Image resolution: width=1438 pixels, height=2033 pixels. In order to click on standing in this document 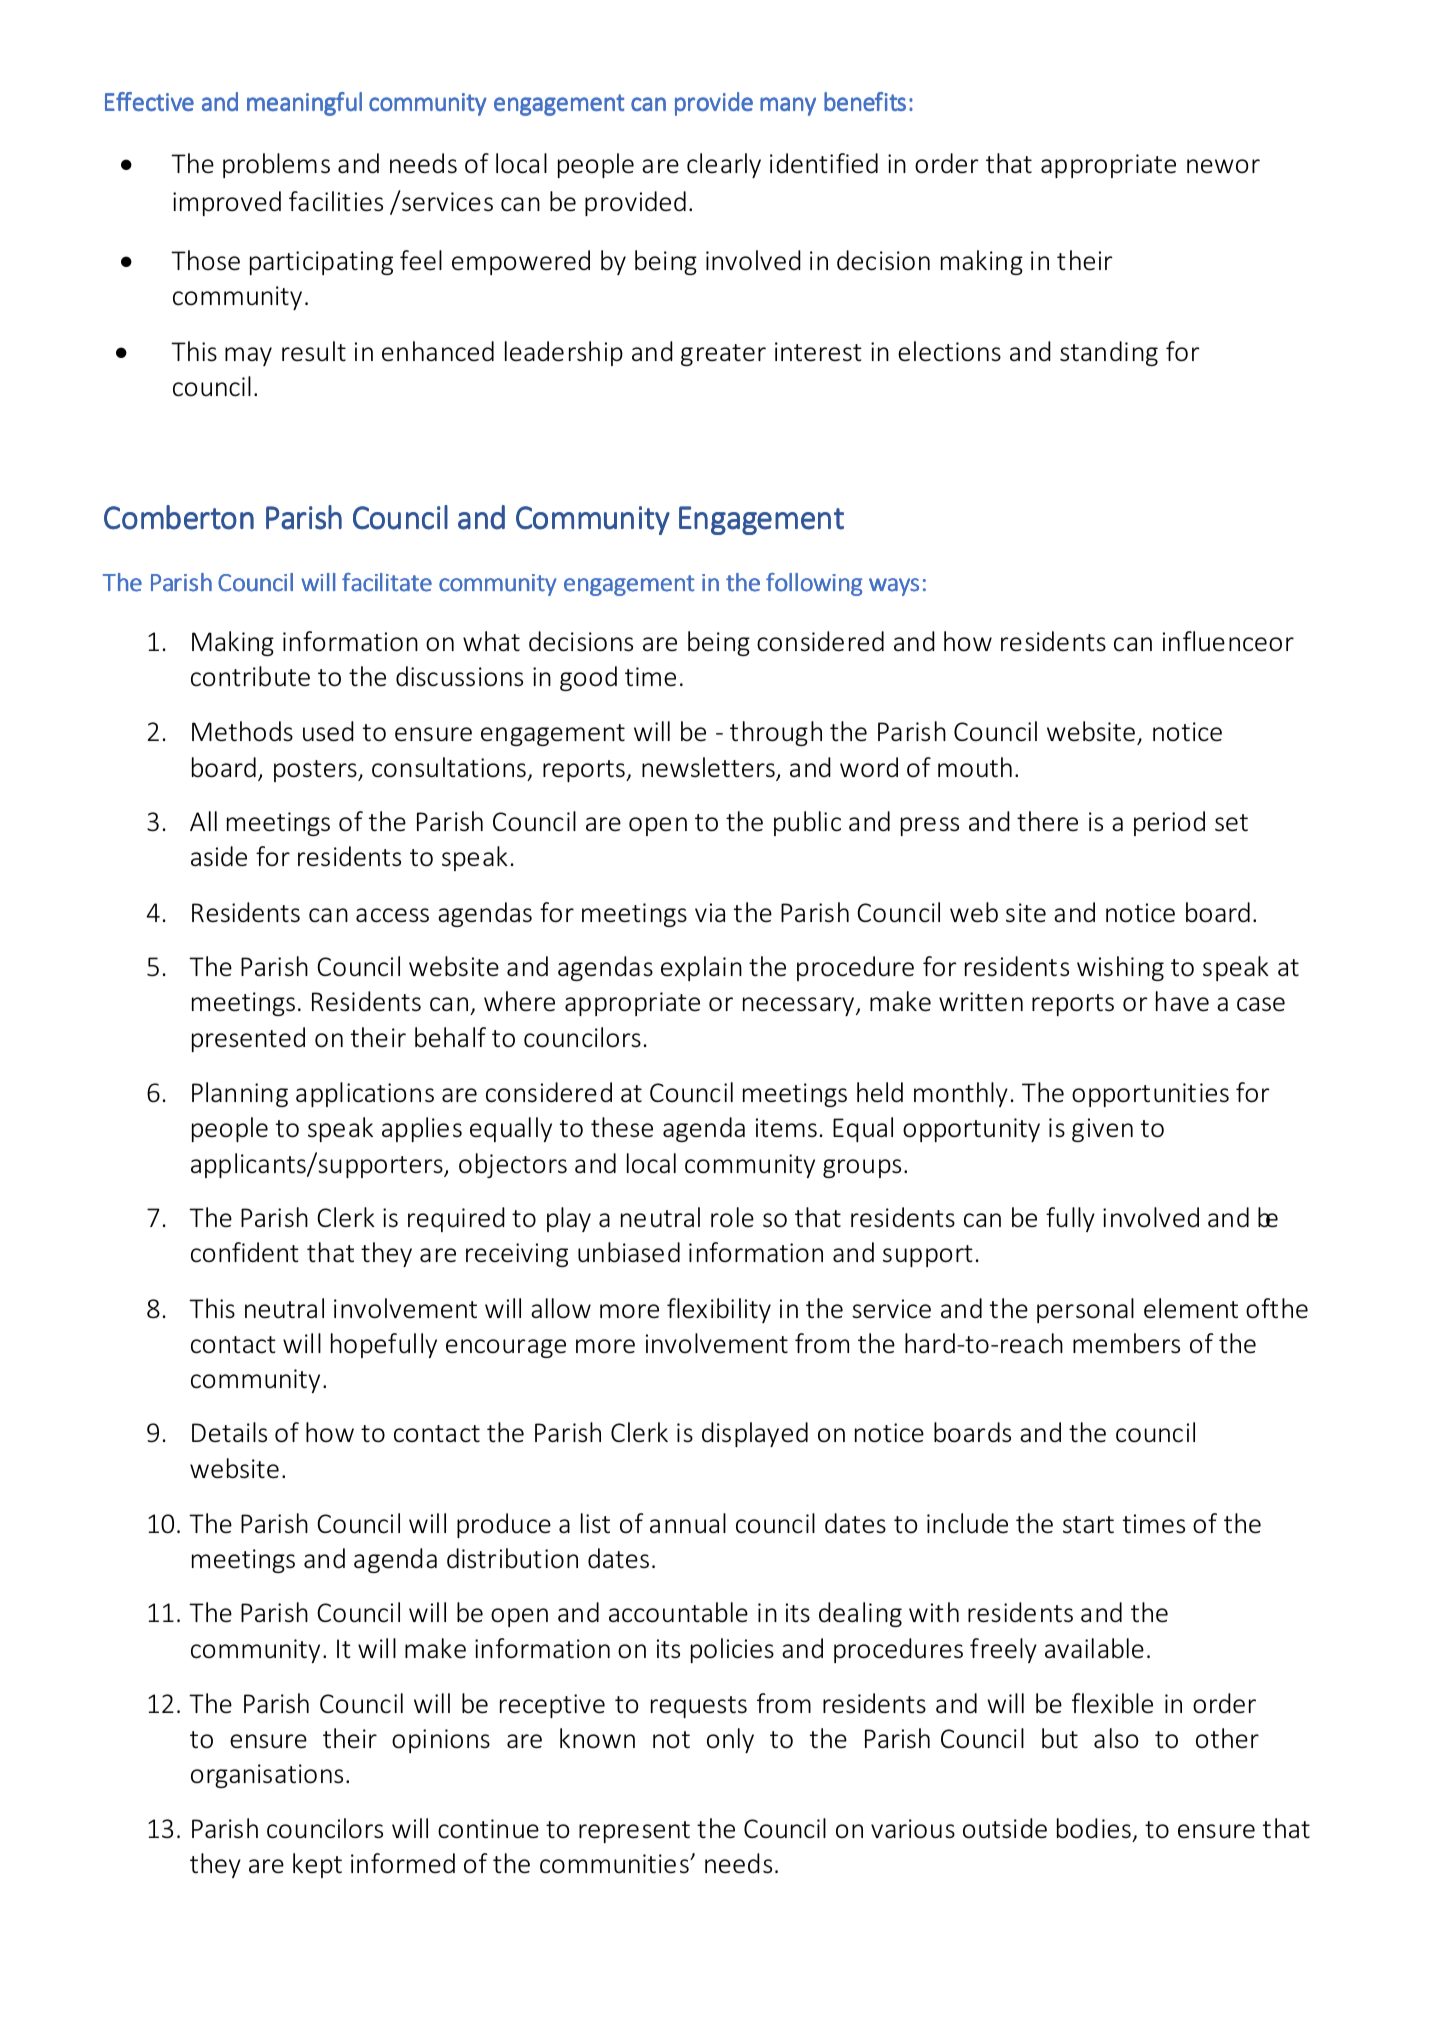, I will do `click(1109, 353)`.
